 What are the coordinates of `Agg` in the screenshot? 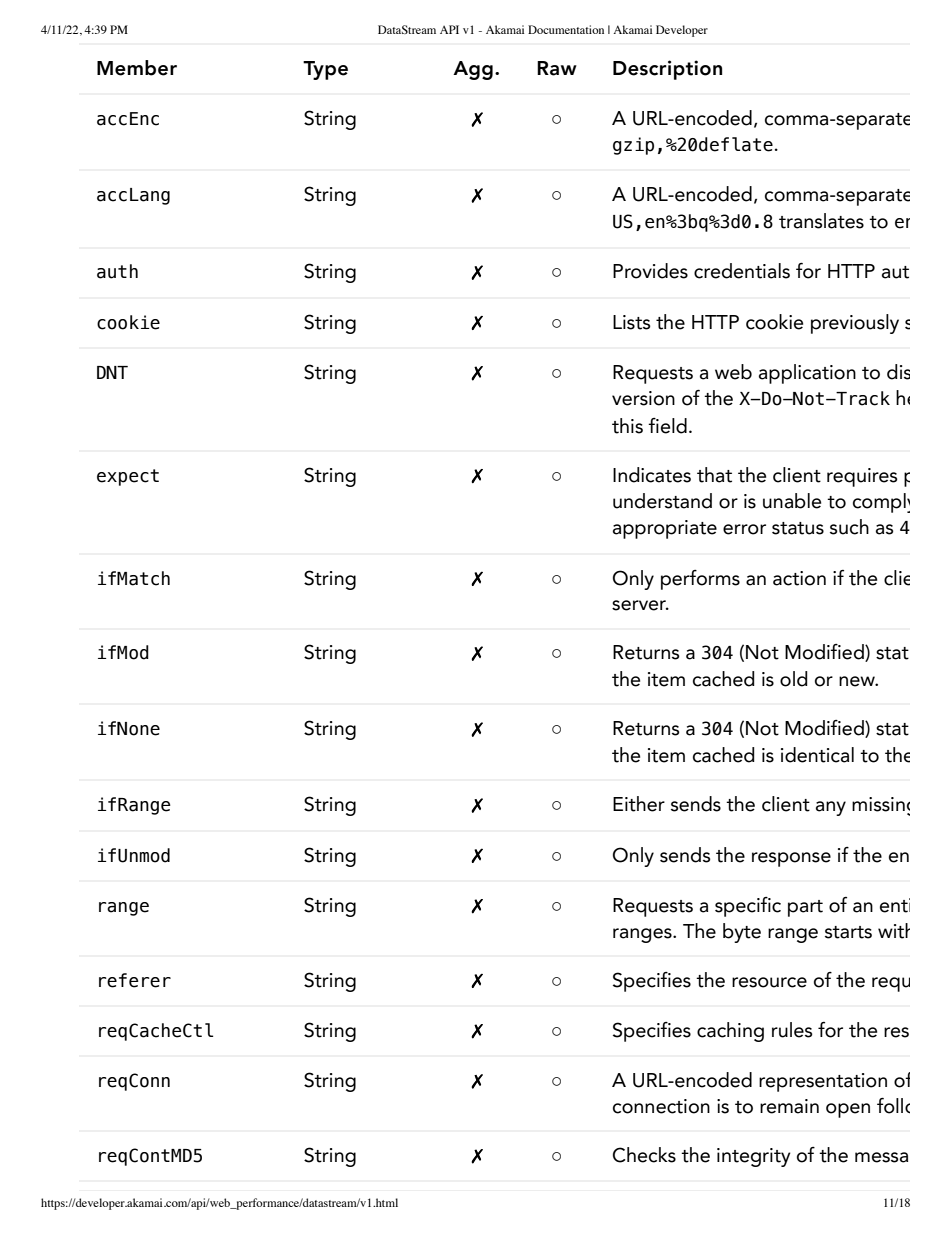 It's located at (473, 70).
